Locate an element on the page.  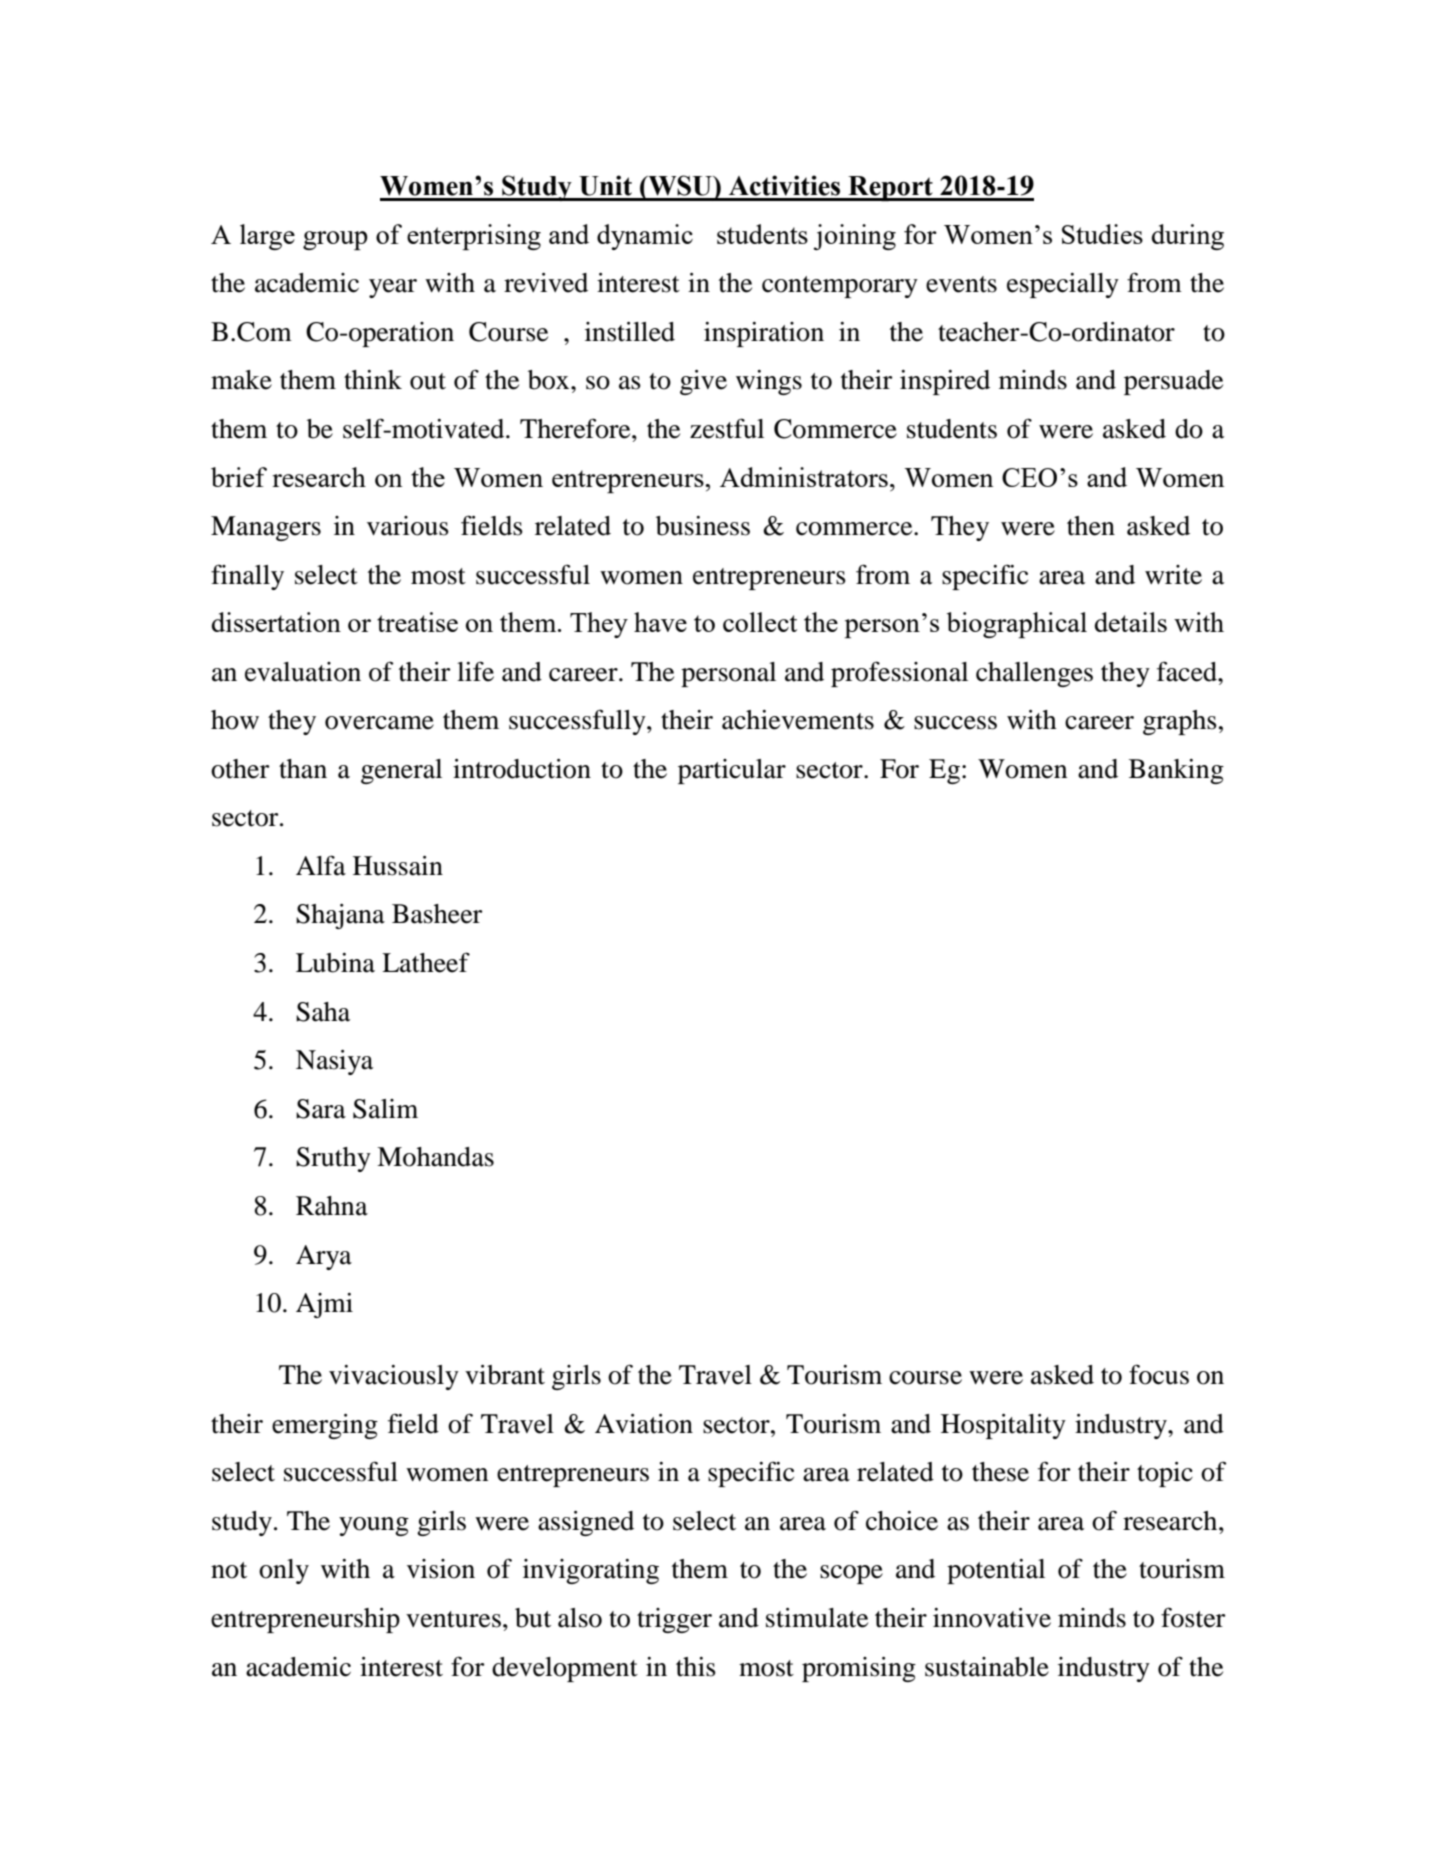
Alfa is located at coordinates (321, 865).
